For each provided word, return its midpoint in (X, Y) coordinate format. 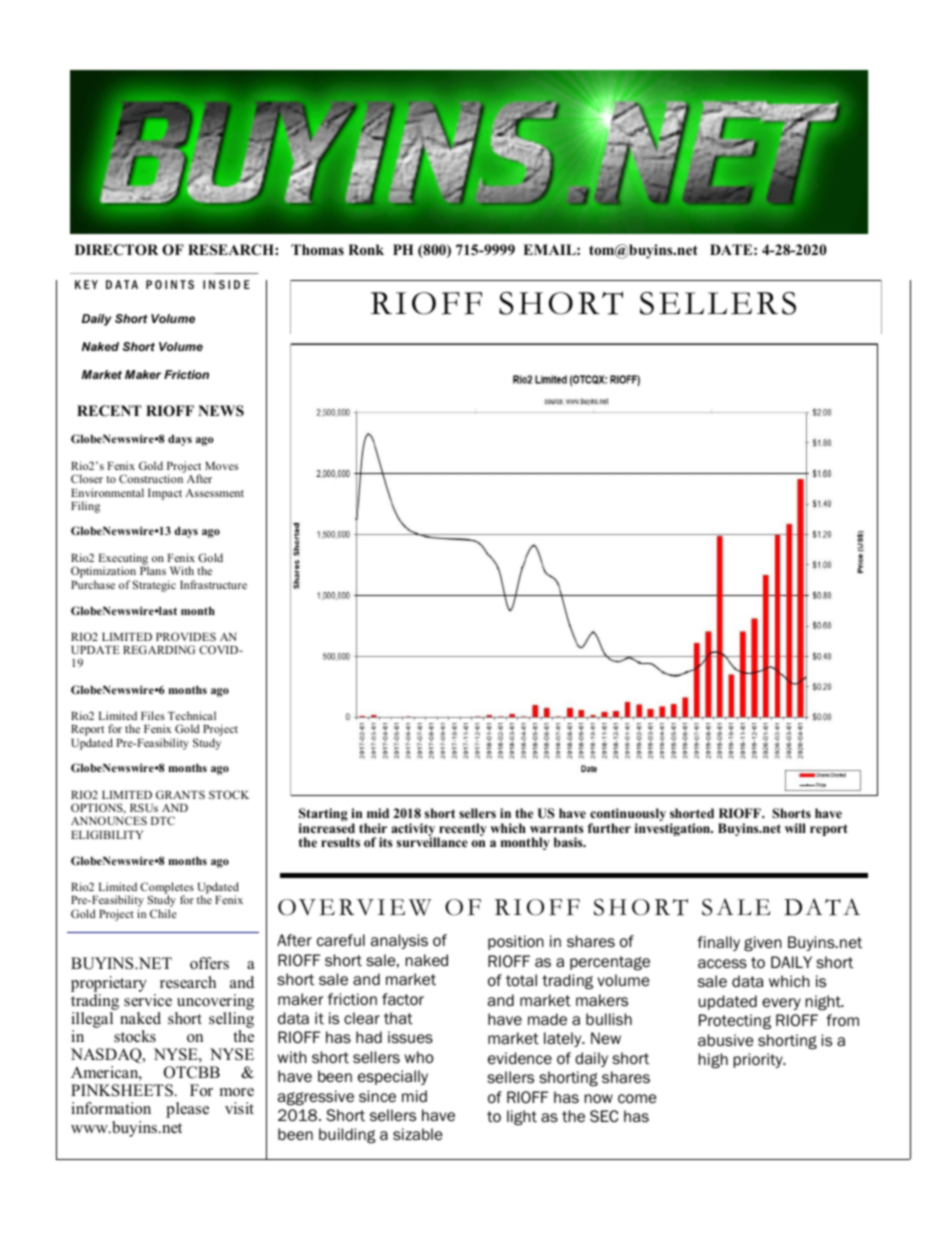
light (522, 1117)
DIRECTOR (116, 250)
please (187, 1110)
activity (414, 831)
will (795, 828)
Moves (221, 466)
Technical (192, 715)
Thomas (317, 249)
